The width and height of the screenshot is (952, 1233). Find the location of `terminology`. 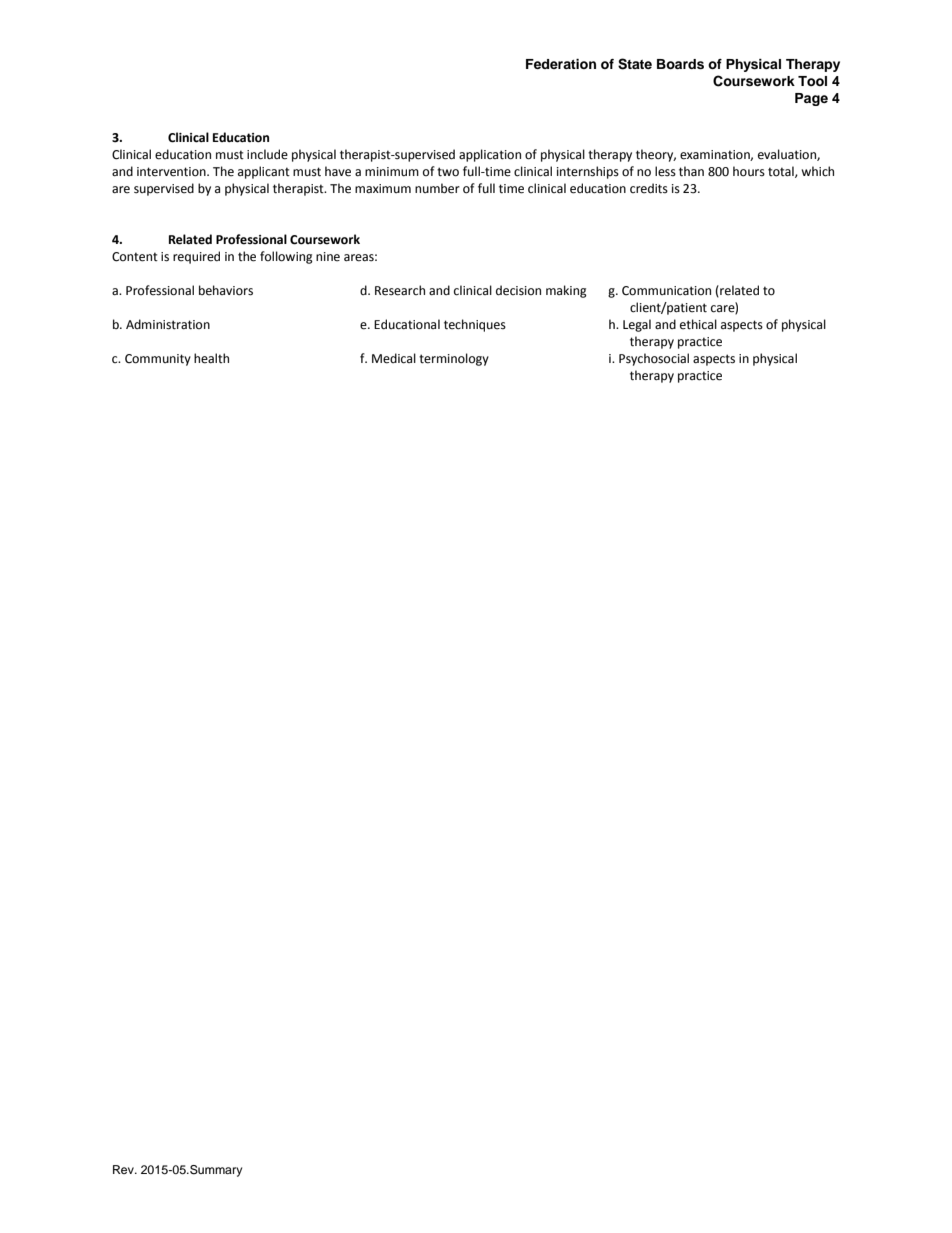

terminology is located at coordinates (454, 359).
